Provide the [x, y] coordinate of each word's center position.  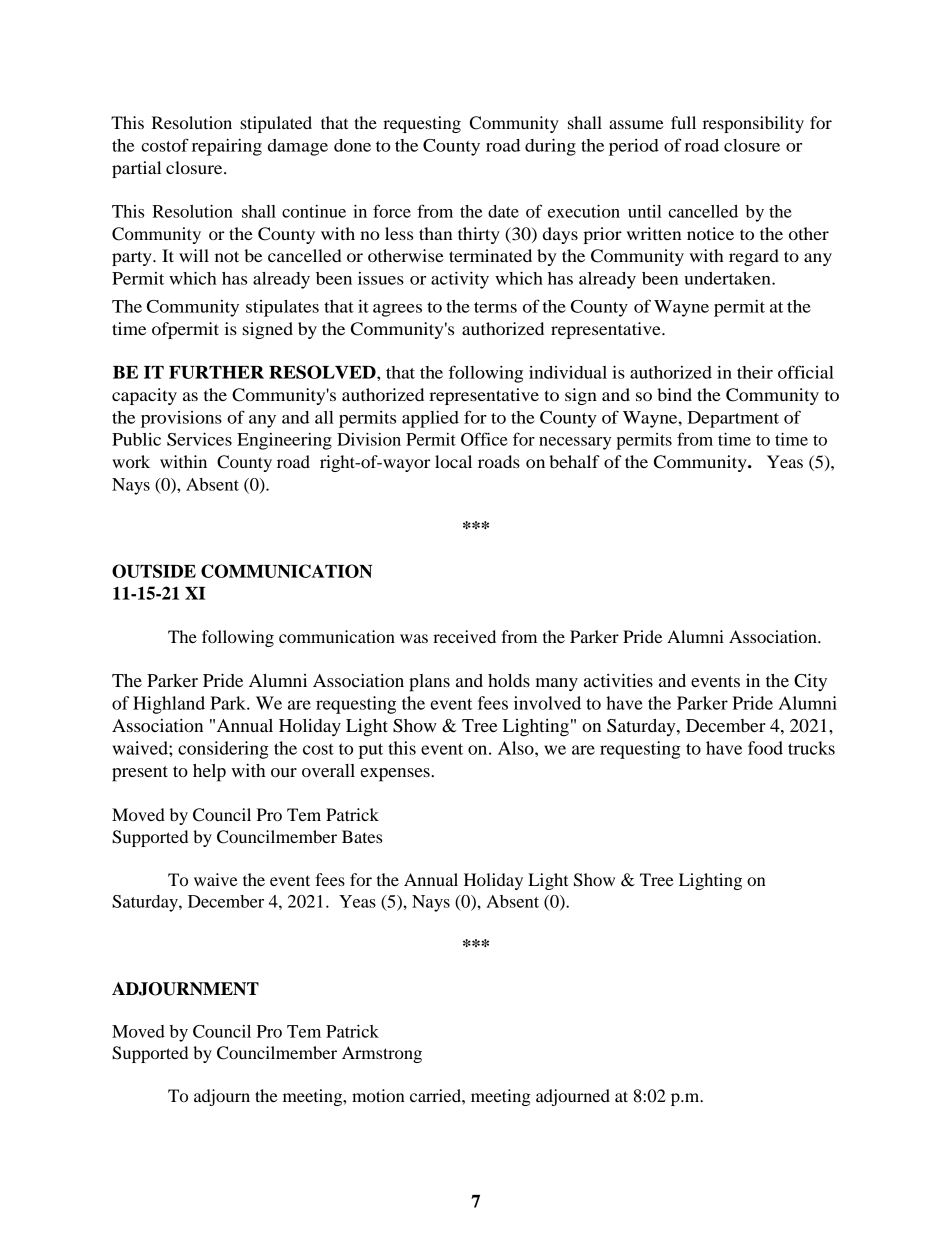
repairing [227, 147]
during [550, 147]
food [765, 748]
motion [378, 1095]
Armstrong [382, 1054]
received [464, 636]
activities [618, 680]
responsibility [753, 124]
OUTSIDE [154, 571]
